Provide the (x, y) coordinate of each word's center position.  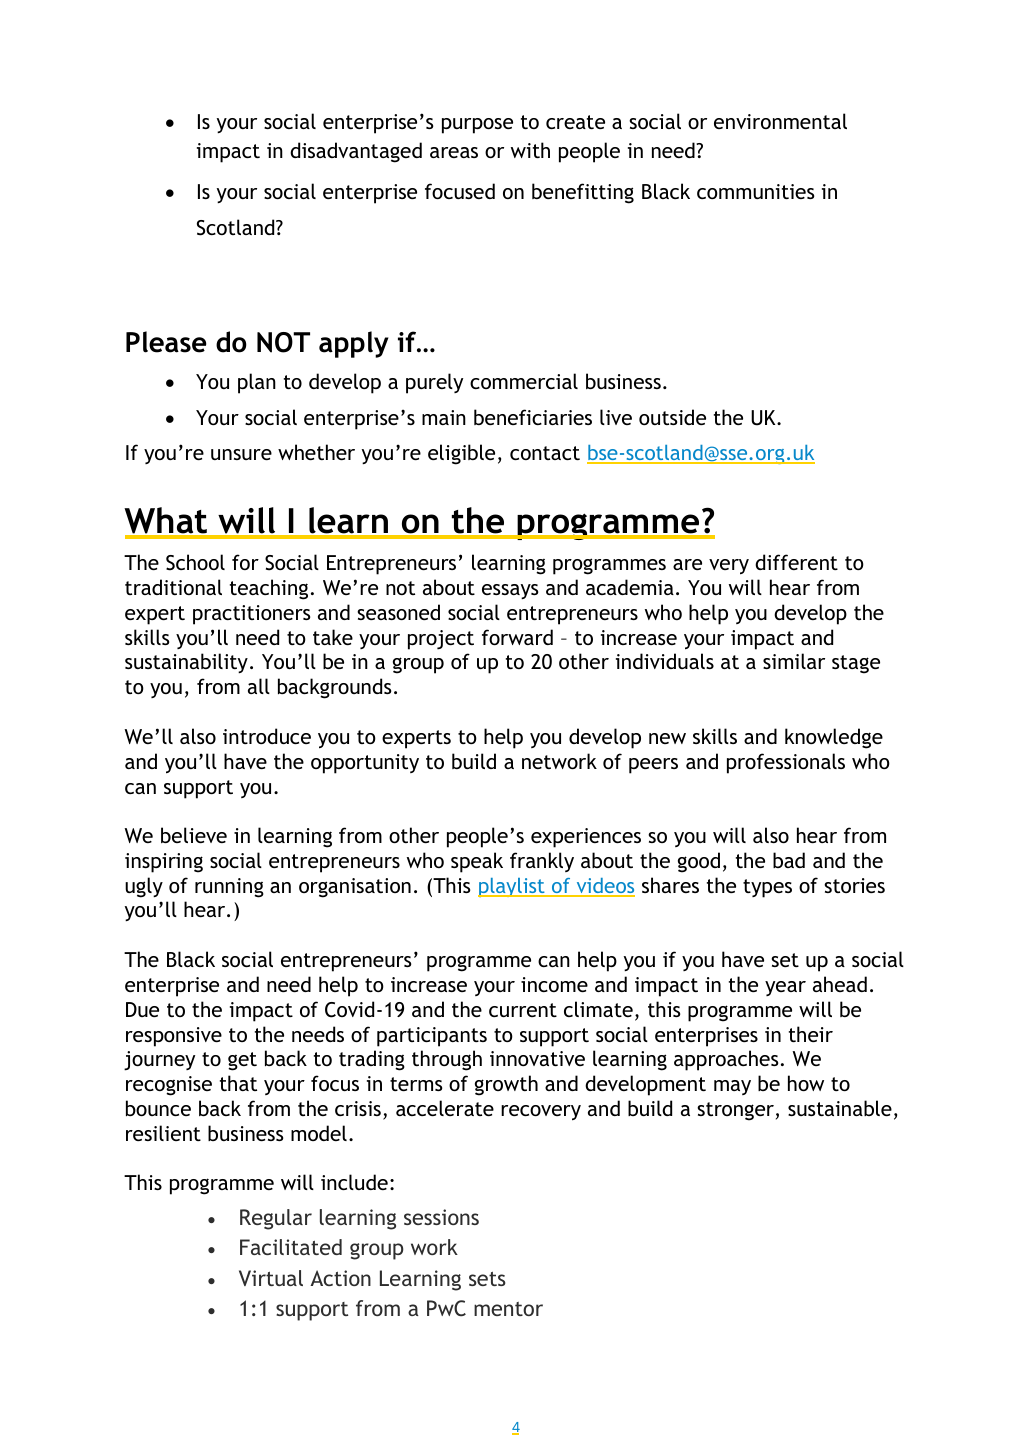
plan (257, 383)
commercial (524, 381)
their (811, 1034)
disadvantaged (356, 152)
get (242, 1061)
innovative (537, 1058)
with (530, 150)
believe (194, 835)
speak (477, 862)
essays (510, 591)
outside (672, 417)
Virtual (271, 1278)
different (796, 562)
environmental (780, 121)
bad (789, 860)
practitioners (251, 615)
